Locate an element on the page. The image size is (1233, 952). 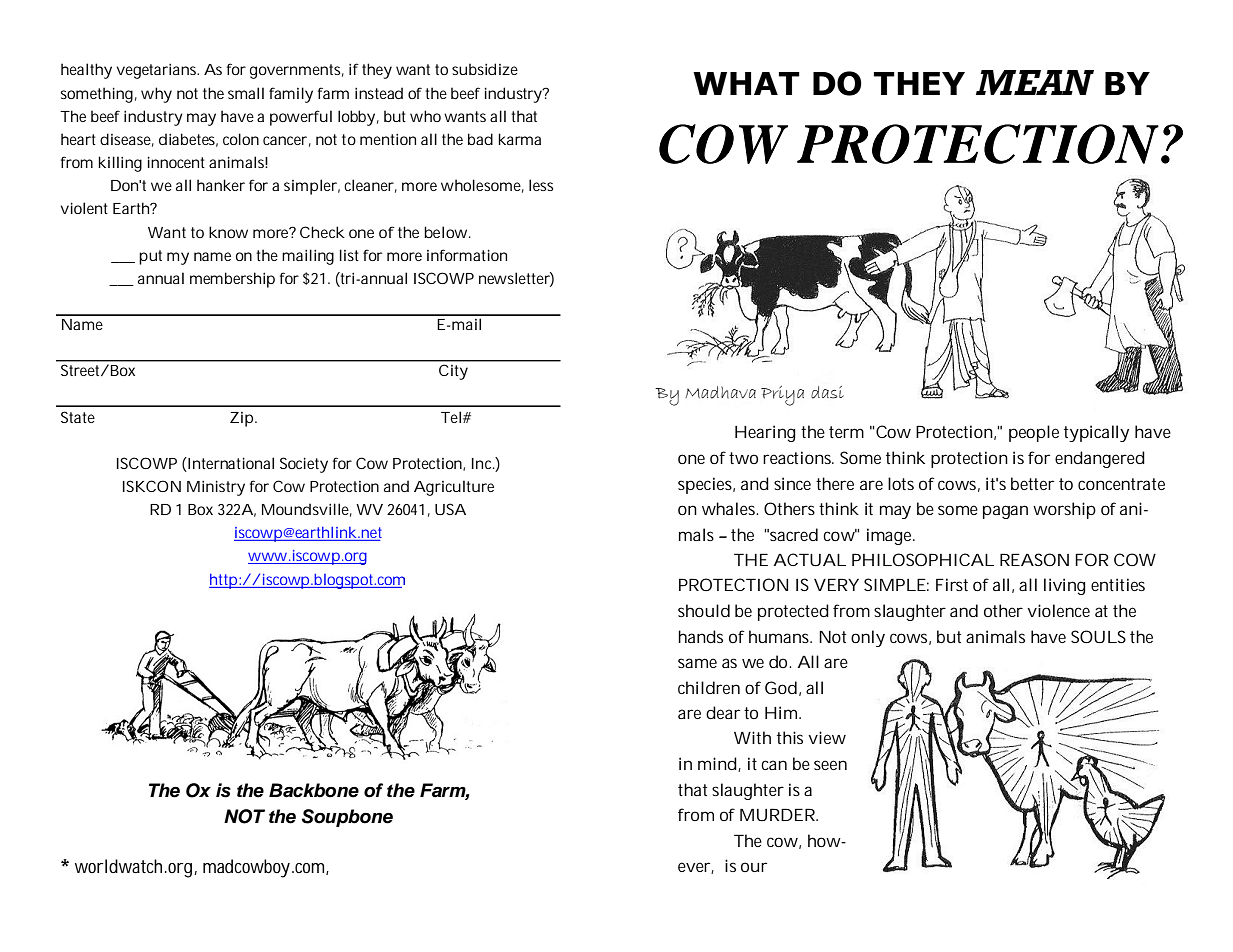
membership is located at coordinates (232, 280).
